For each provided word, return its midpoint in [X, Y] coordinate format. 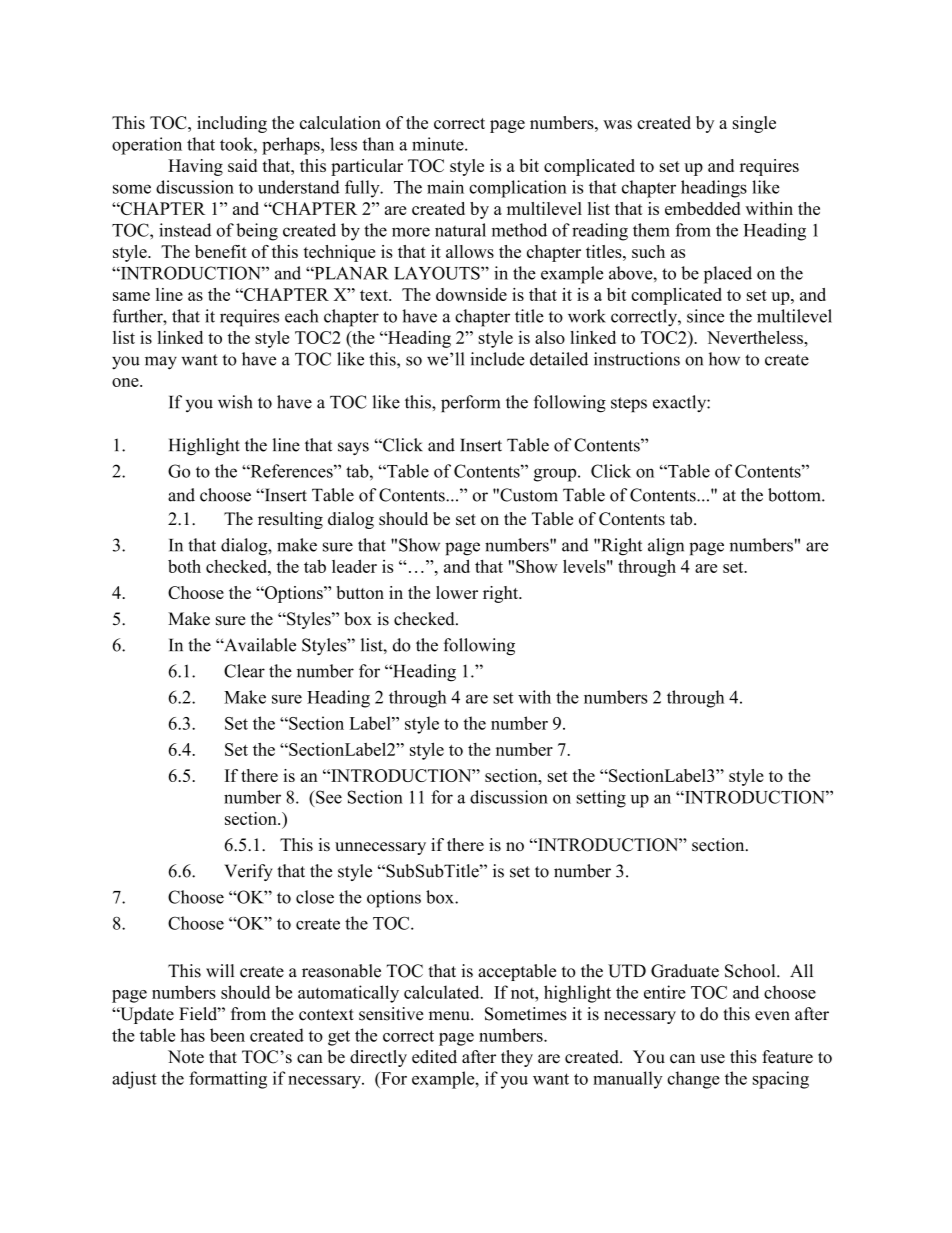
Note [186, 1057]
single [754, 124]
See [328, 797]
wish [235, 402]
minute [439, 144]
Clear [244, 671]
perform [470, 404]
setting [601, 799]
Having [195, 167]
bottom [795, 495]
